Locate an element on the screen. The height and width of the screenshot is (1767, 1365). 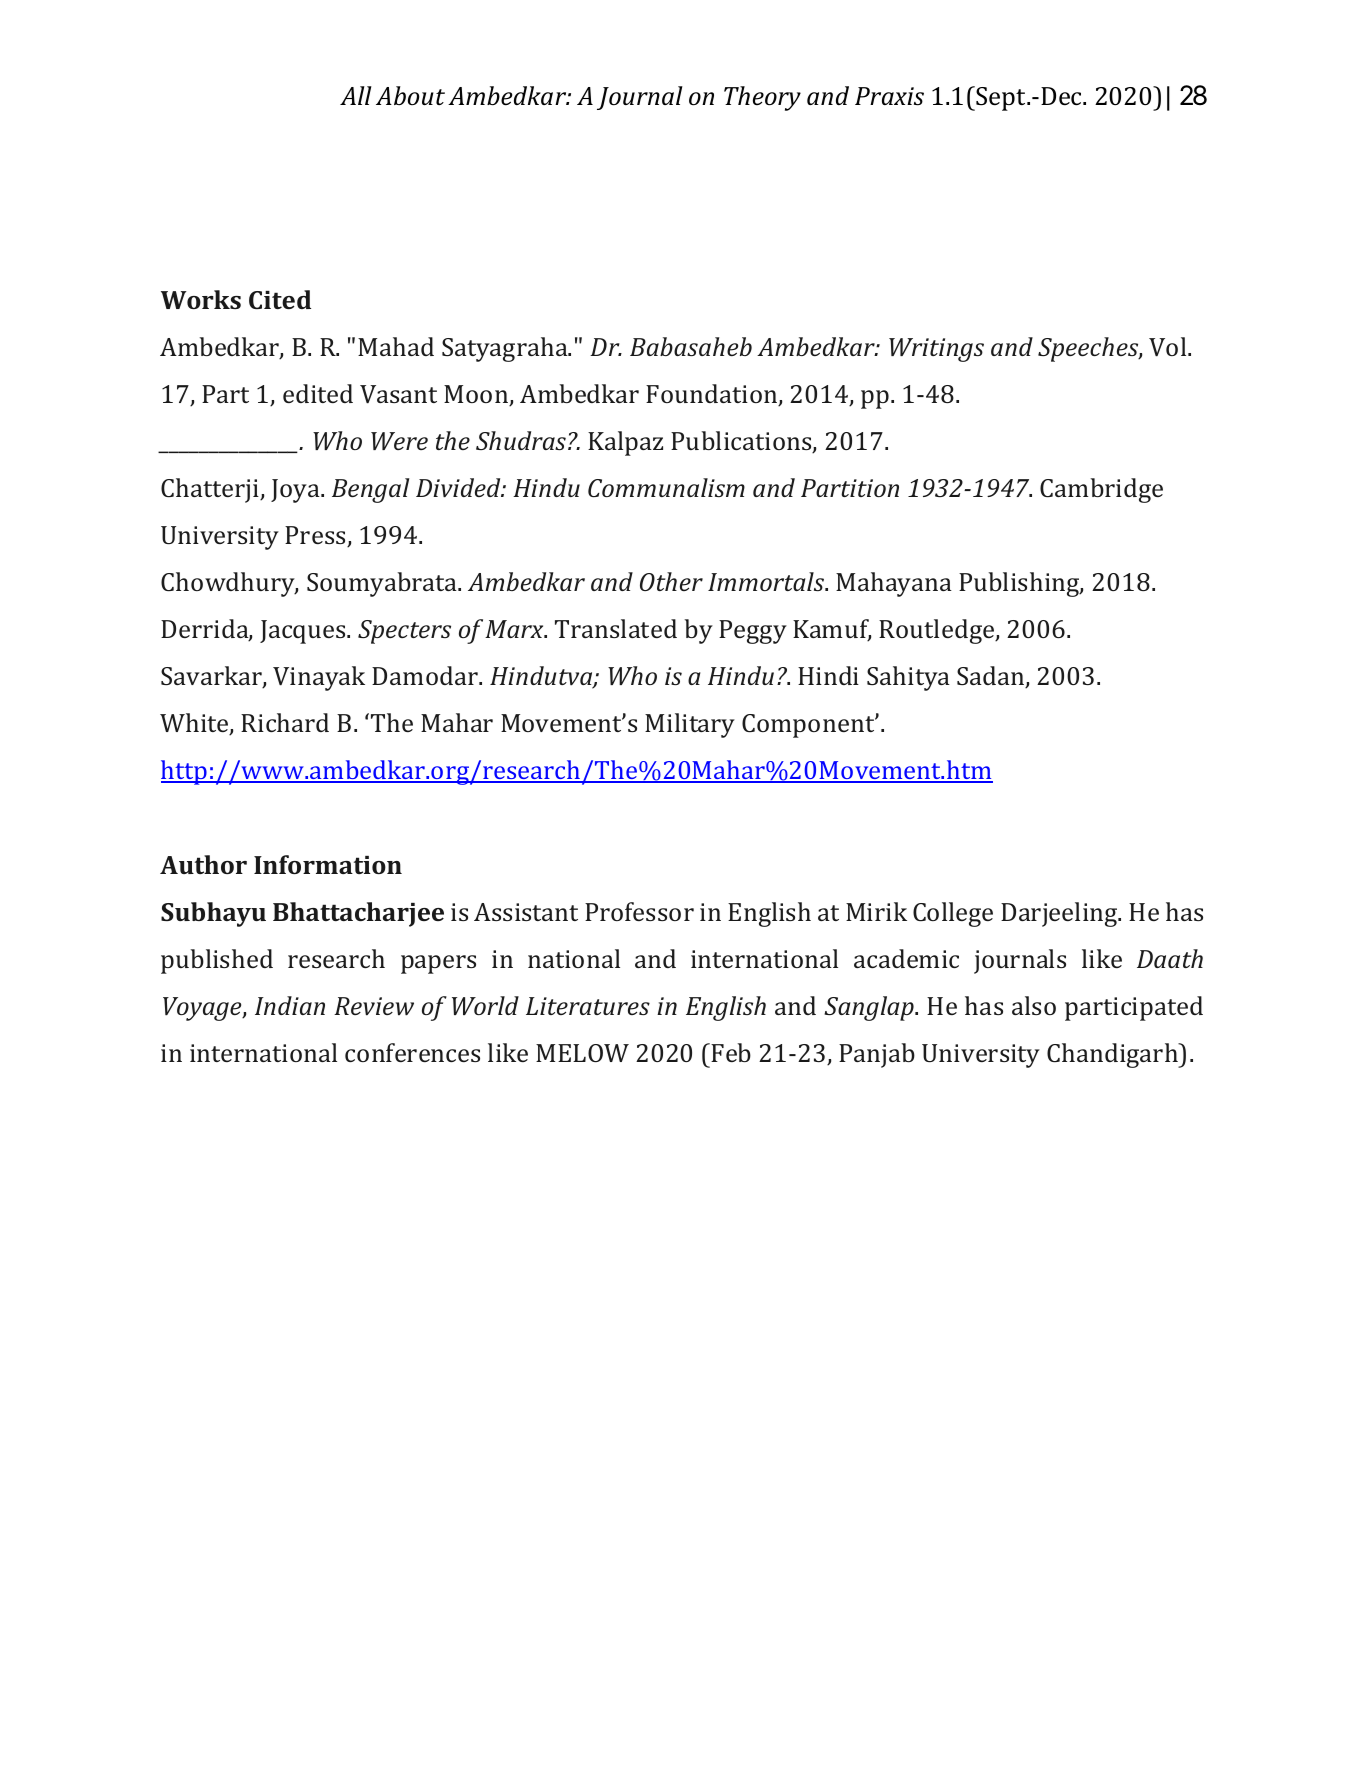
Theory is located at coordinates (762, 98).
